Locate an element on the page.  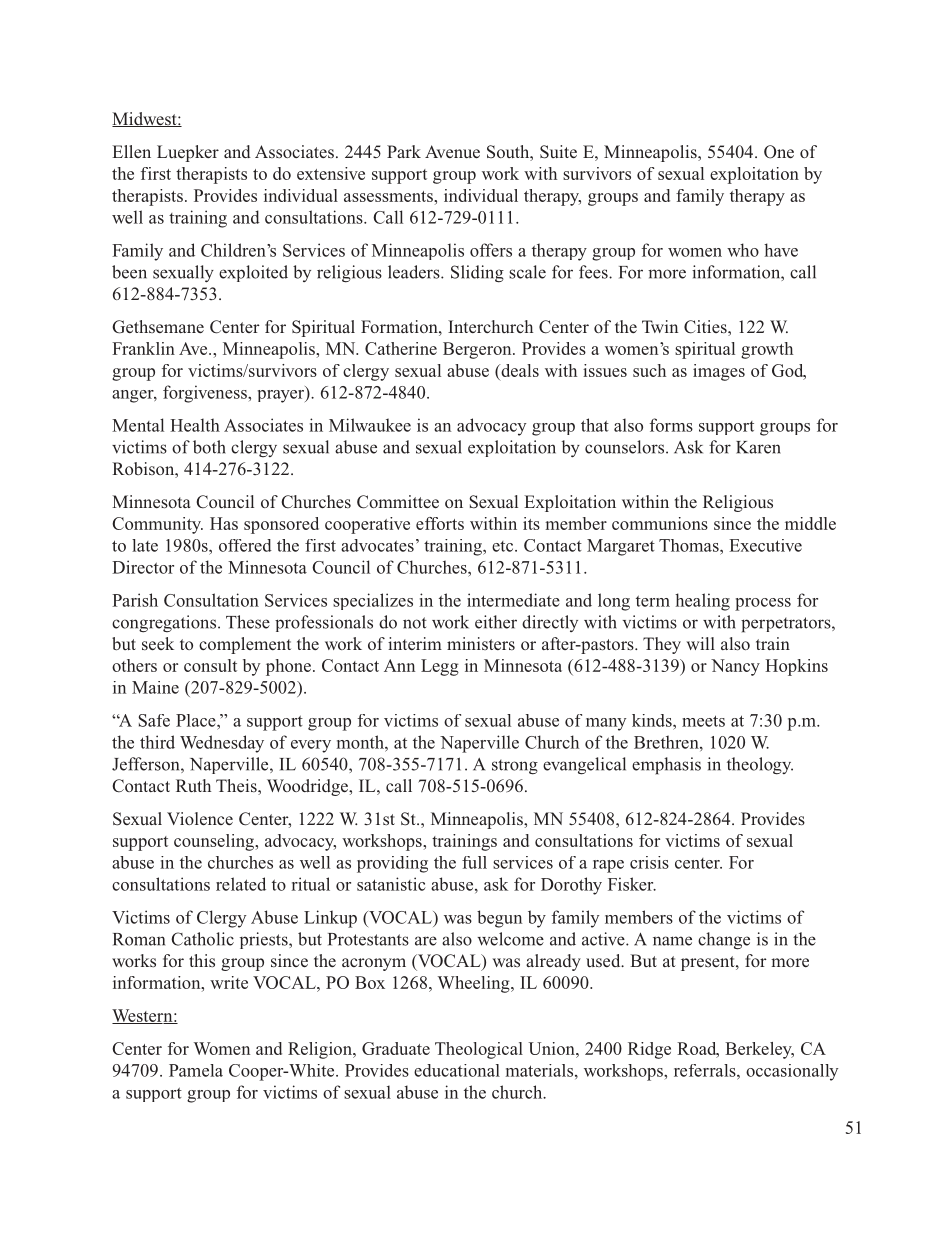
who is located at coordinates (743, 250).
